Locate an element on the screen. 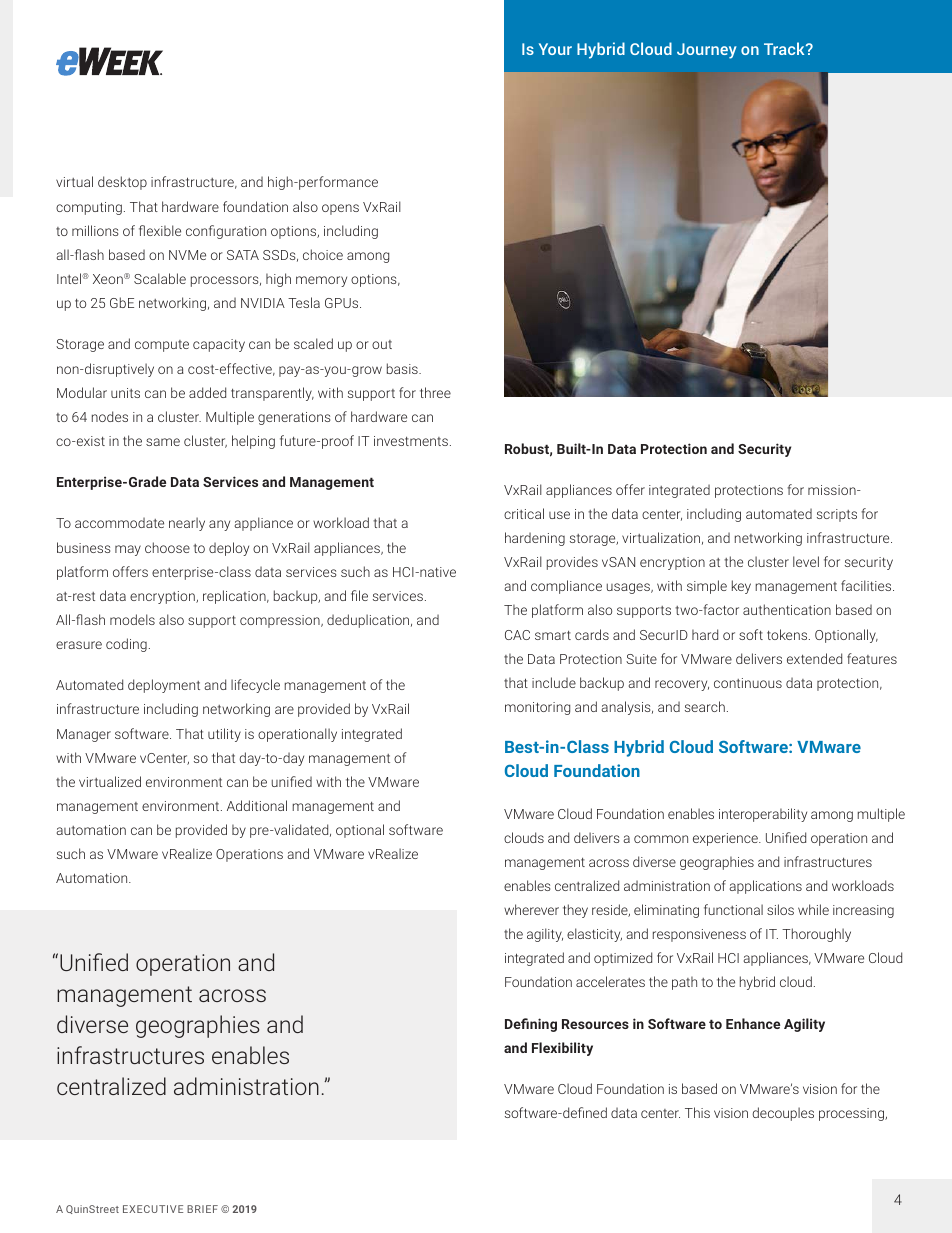 This screenshot has width=952, height=1233. Your is located at coordinates (555, 49).
